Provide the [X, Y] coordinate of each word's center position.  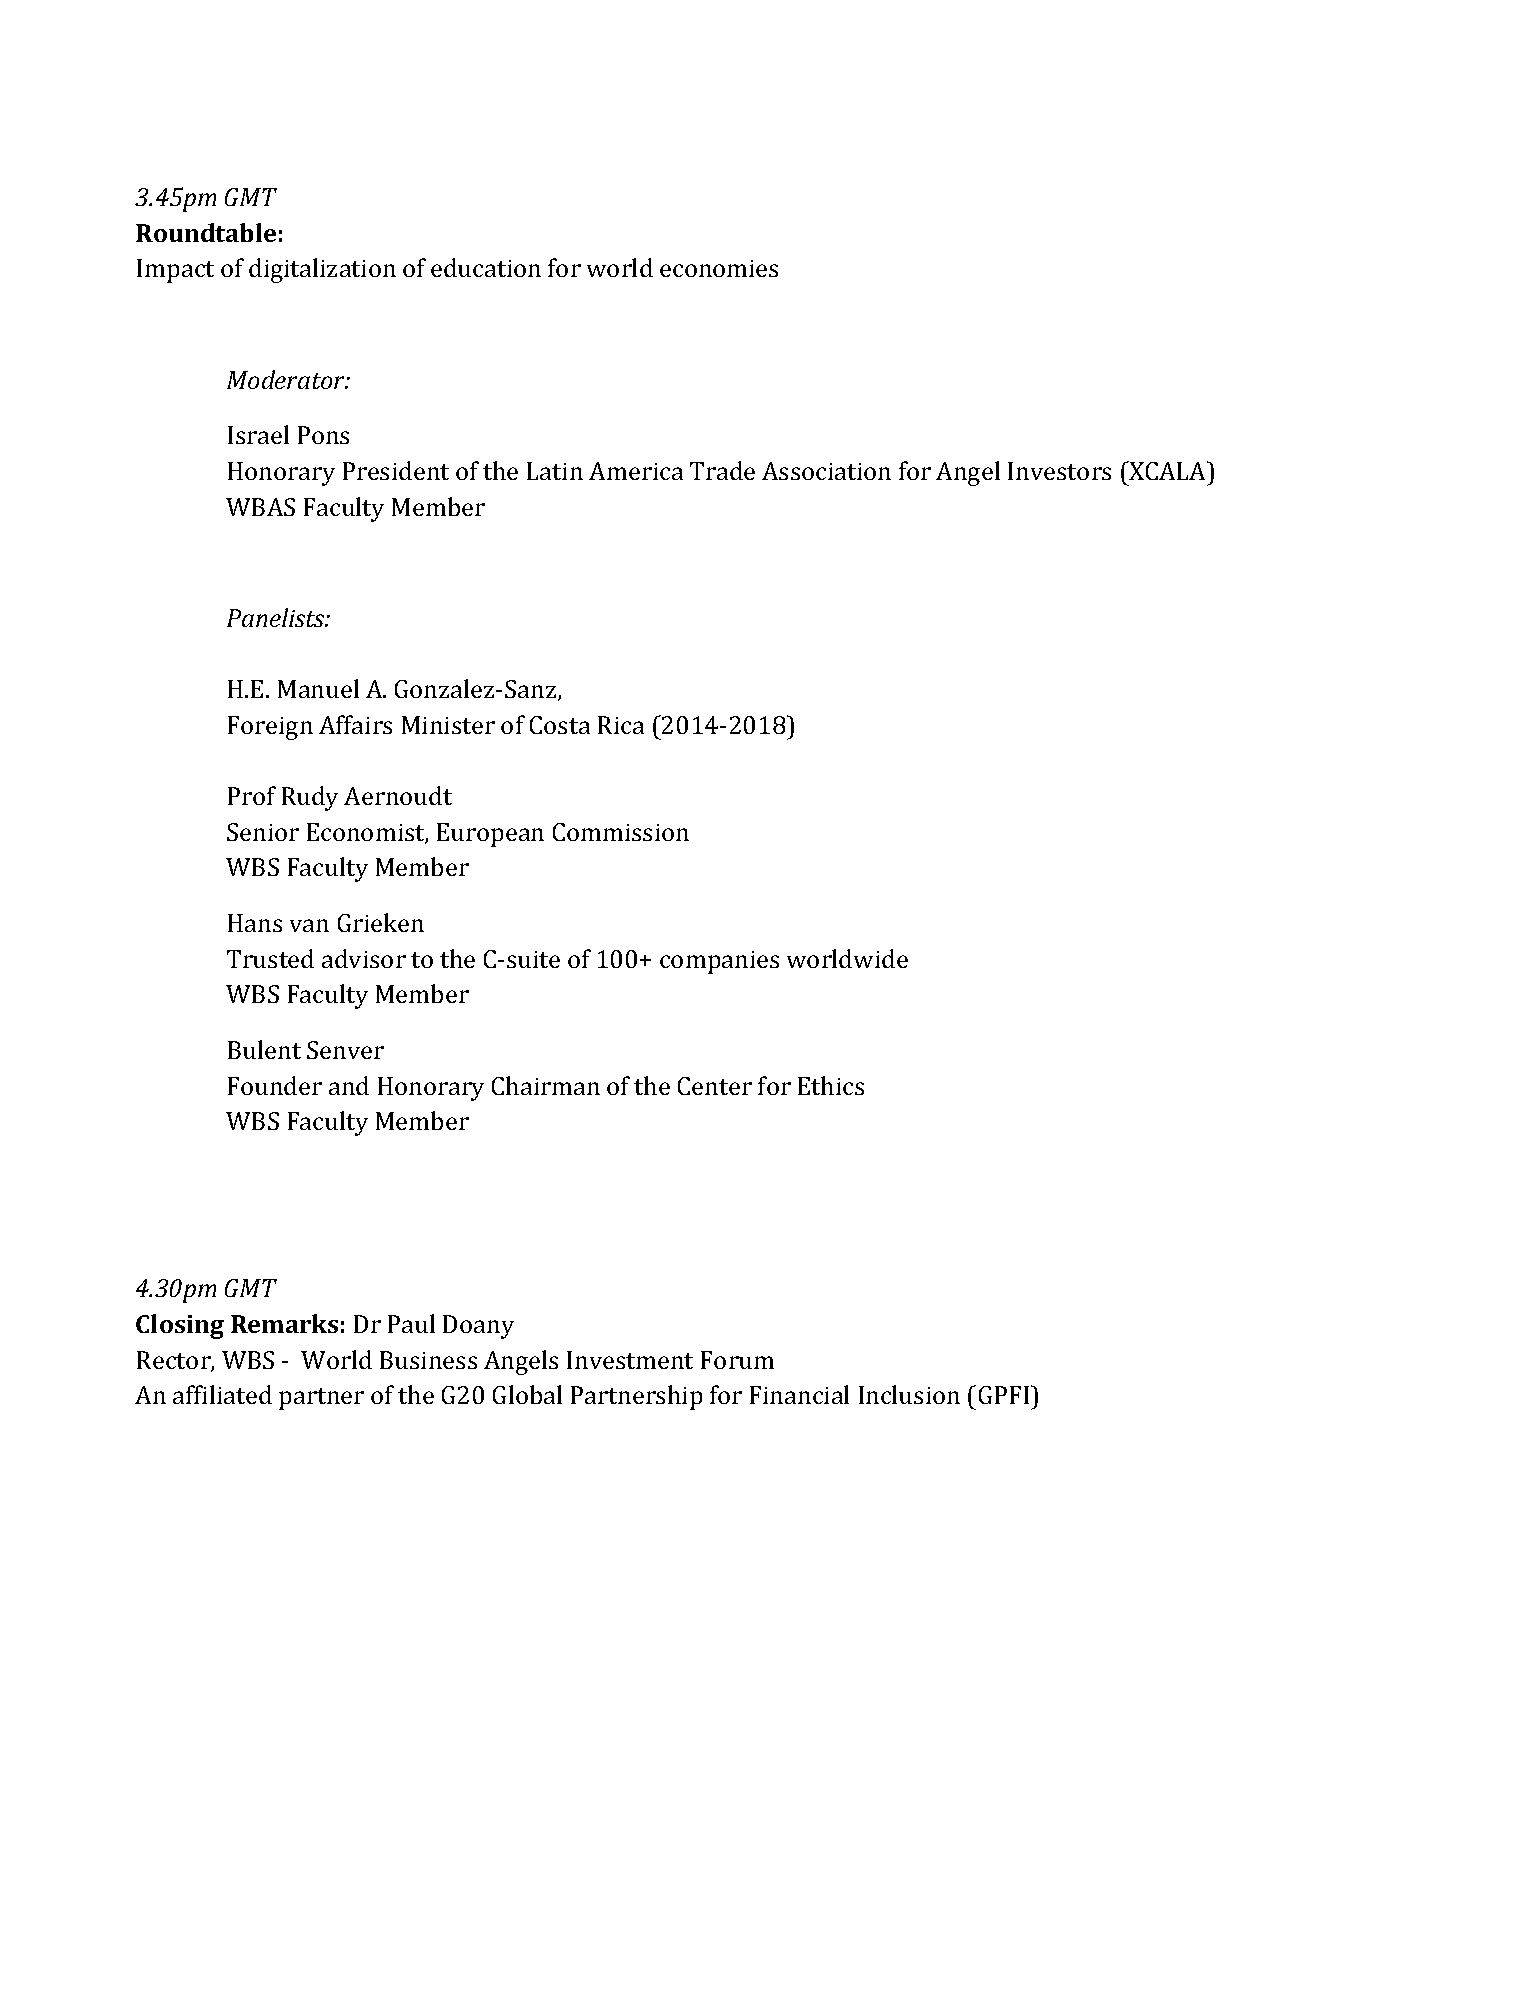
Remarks [284, 1323]
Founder [275, 1085]
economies [719, 268]
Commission [621, 832]
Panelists [277, 617]
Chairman [546, 1085]
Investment [630, 1360]
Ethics [831, 1085]
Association [826, 471]
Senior [263, 832]
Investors [1059, 471]
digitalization [322, 270]
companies [719, 962]
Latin [555, 471]
